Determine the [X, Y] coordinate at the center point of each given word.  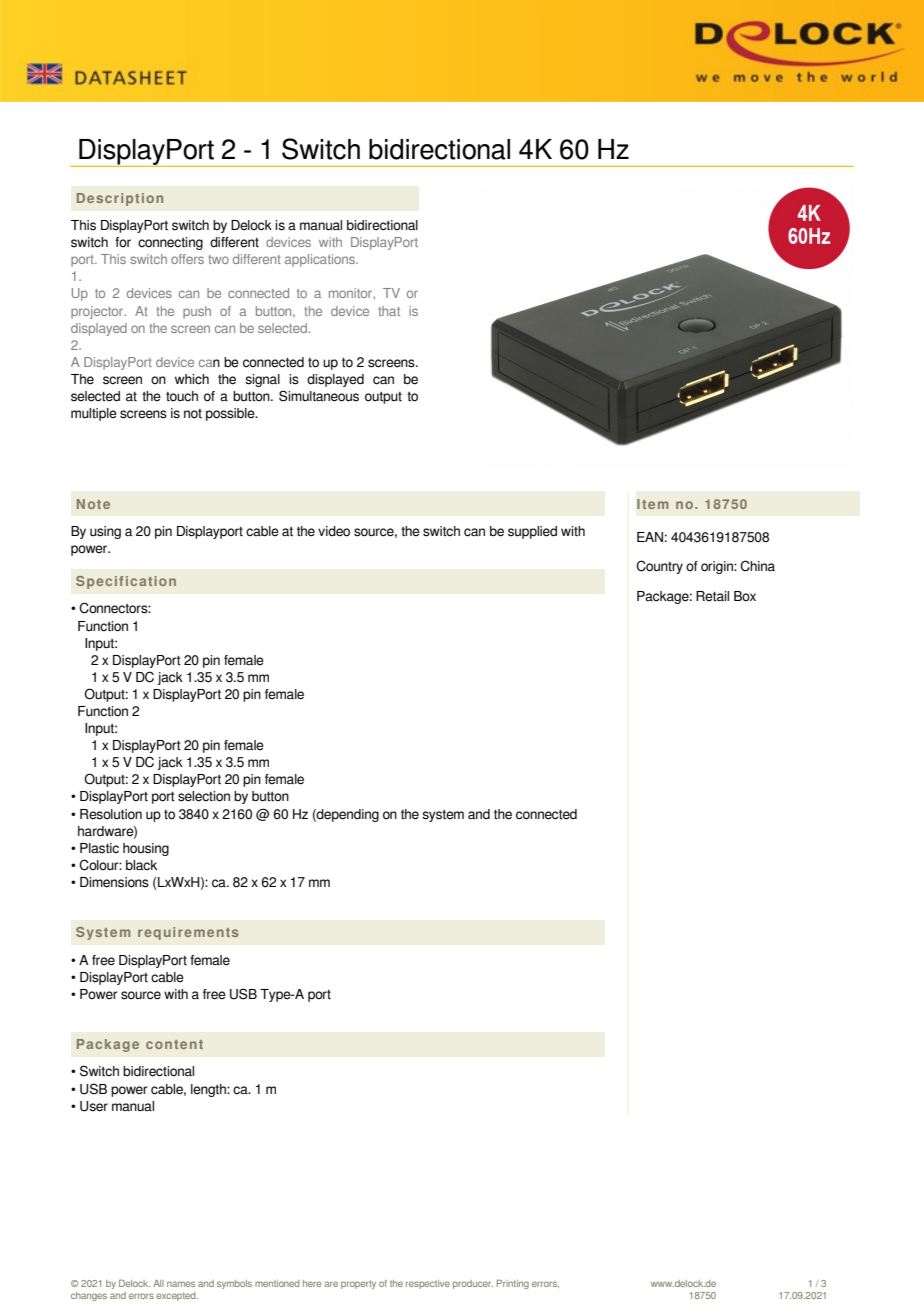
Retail [712, 596]
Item [652, 504]
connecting [170, 243]
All [158, 1283]
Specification [126, 582]
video [334, 531]
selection [204, 796]
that [389, 311]
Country [659, 567]
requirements [188, 933]
